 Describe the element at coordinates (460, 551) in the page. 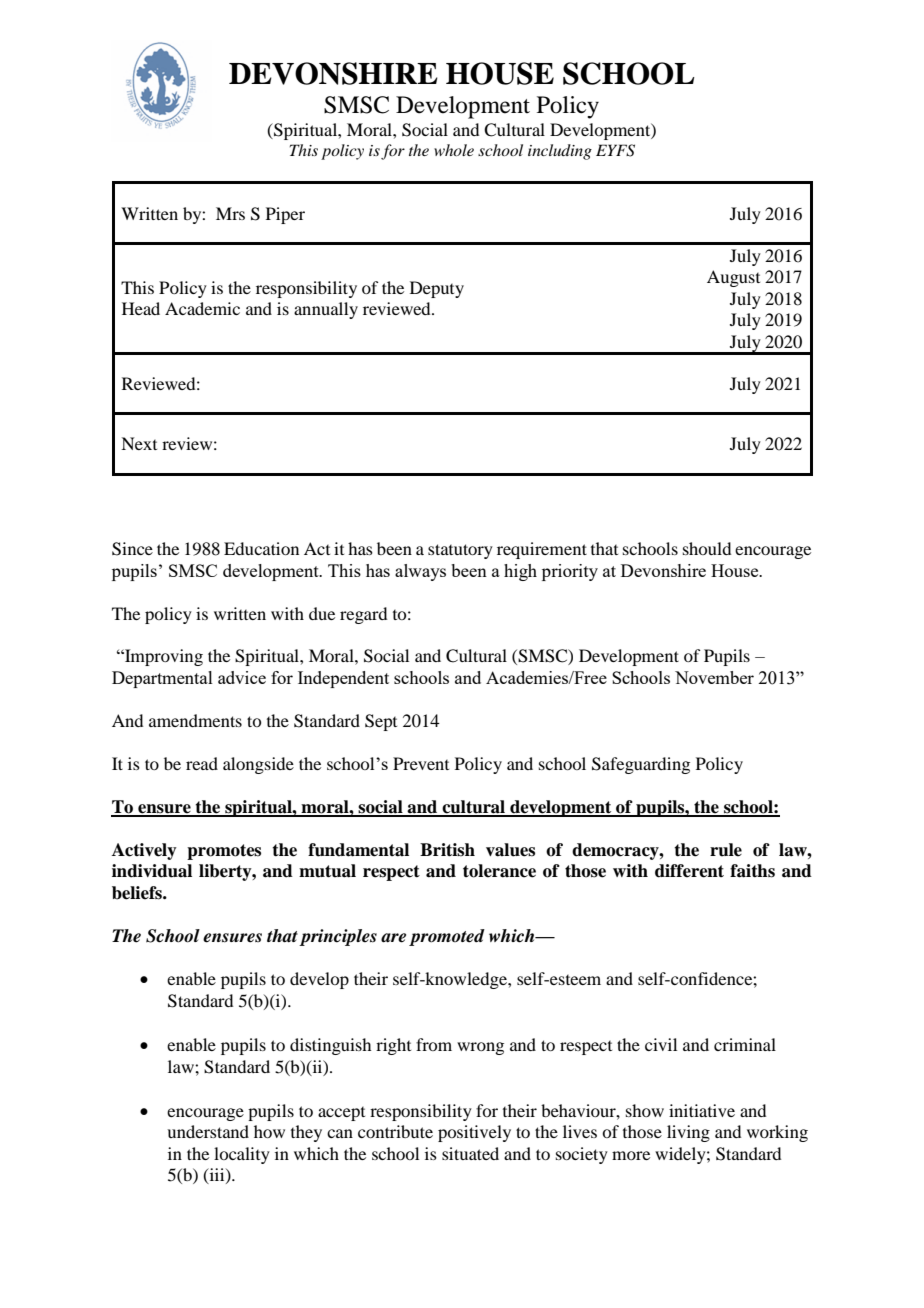

I see `statutory` at that location.
